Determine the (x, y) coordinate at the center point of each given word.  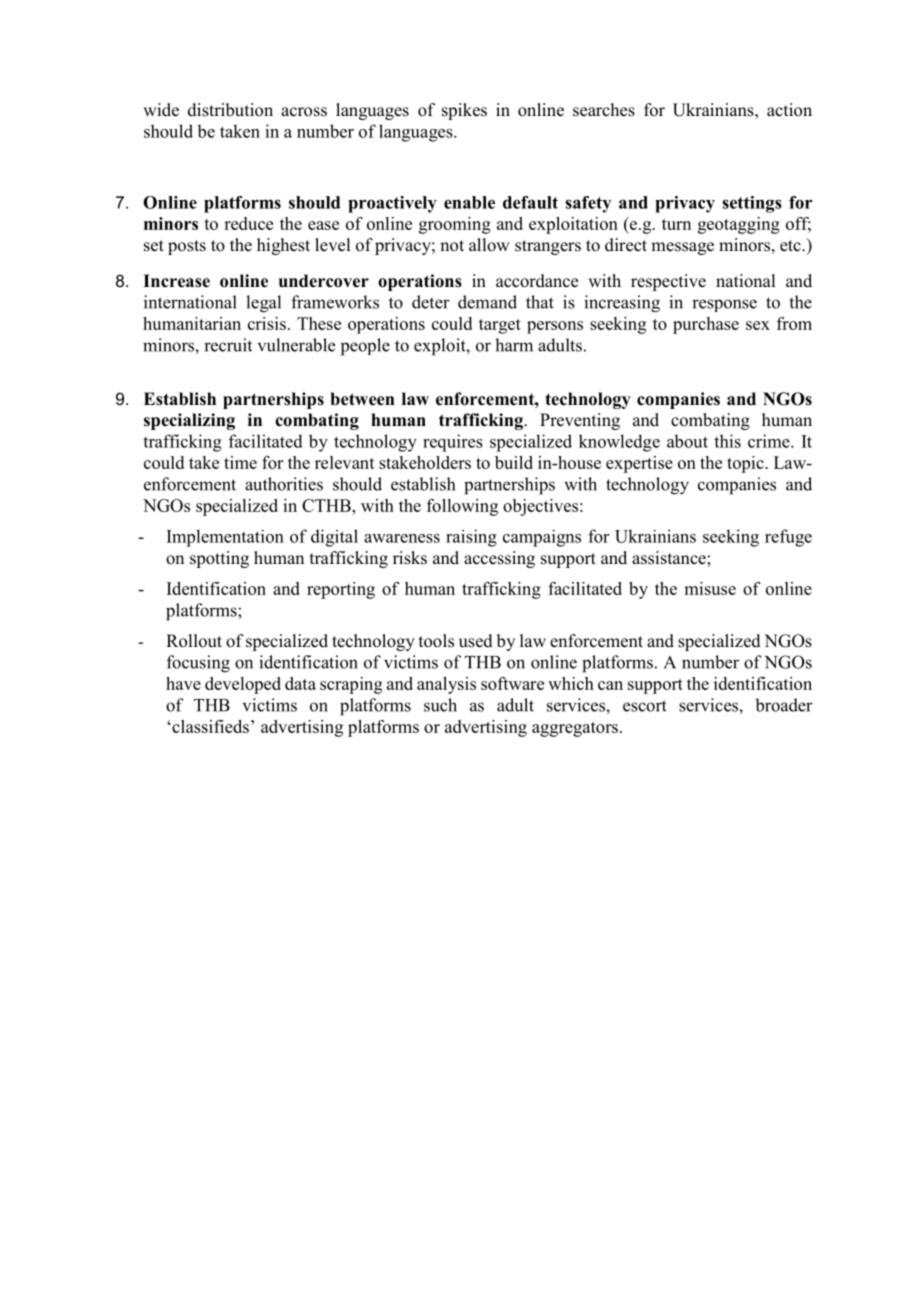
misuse (710, 588)
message (682, 248)
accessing (499, 559)
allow (489, 245)
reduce (248, 223)
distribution (230, 110)
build (514, 462)
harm (514, 345)
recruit (228, 345)
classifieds (209, 726)
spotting (219, 559)
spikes (464, 111)
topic (746, 464)
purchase (706, 325)
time (240, 462)
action (789, 110)
